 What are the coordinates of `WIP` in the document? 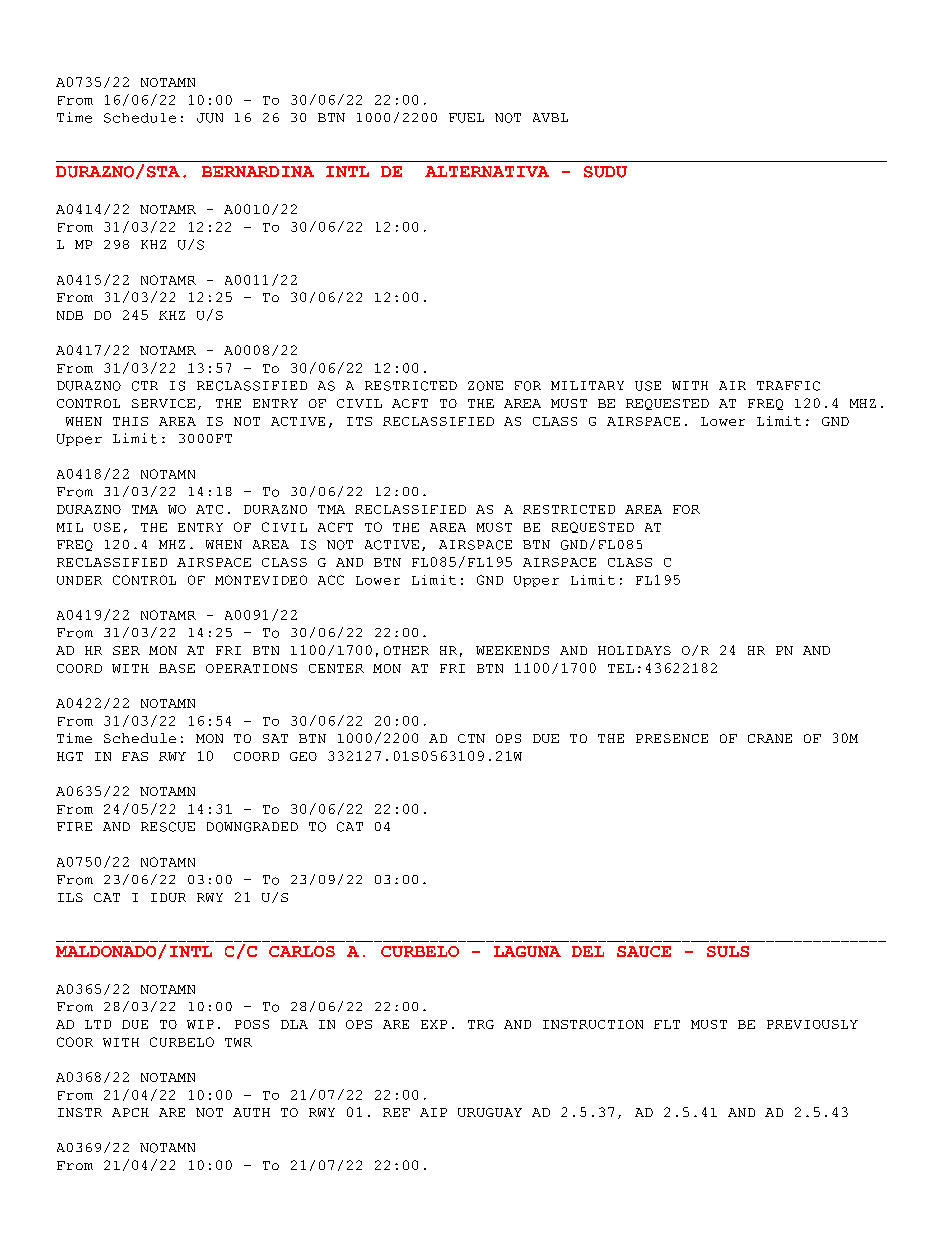 It's located at (200, 1024).
